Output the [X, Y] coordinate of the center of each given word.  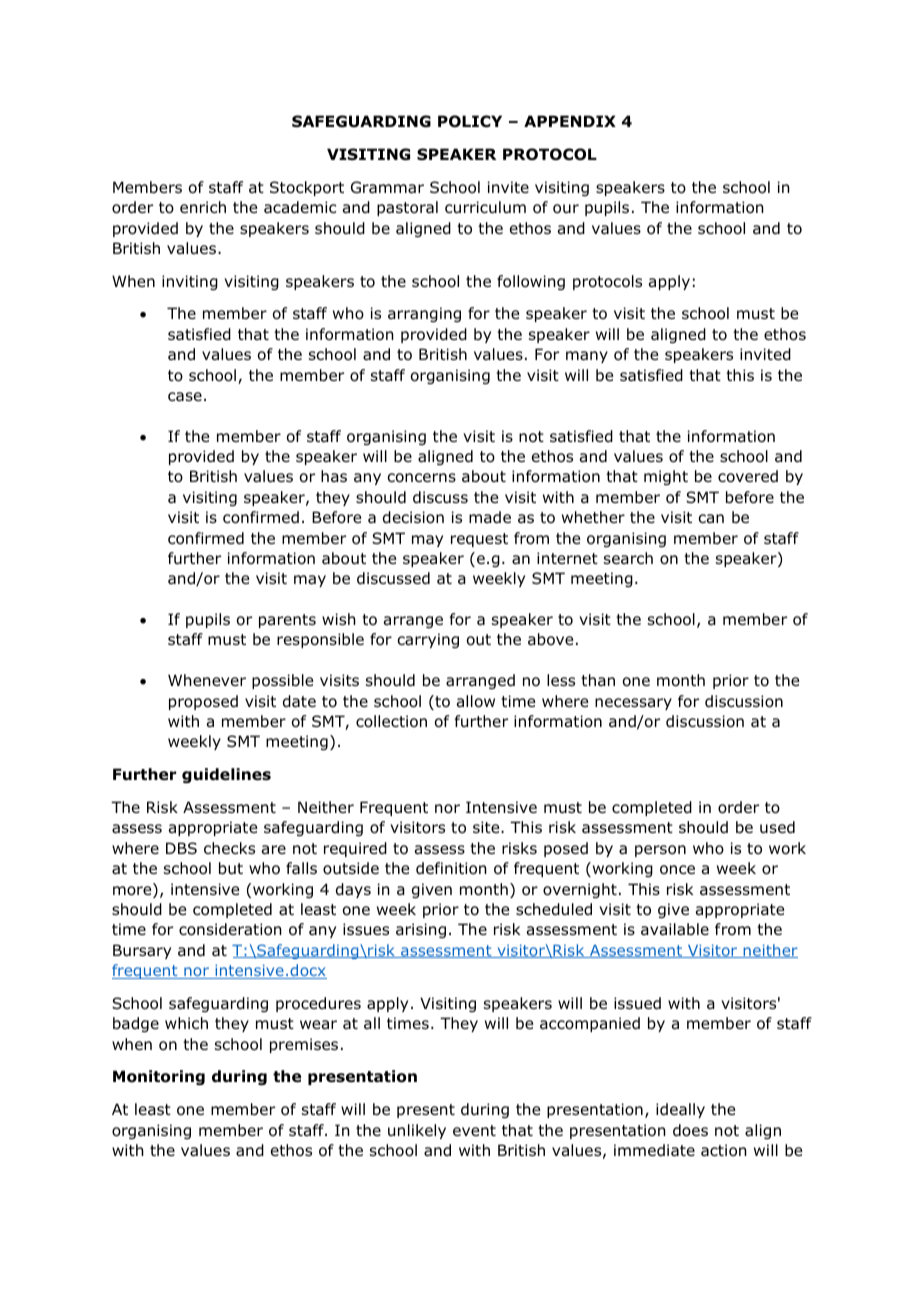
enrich [203, 207]
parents [287, 621]
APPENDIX [570, 121]
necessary [633, 704]
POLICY [470, 121]
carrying [428, 640]
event [474, 1130]
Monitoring [159, 1077]
